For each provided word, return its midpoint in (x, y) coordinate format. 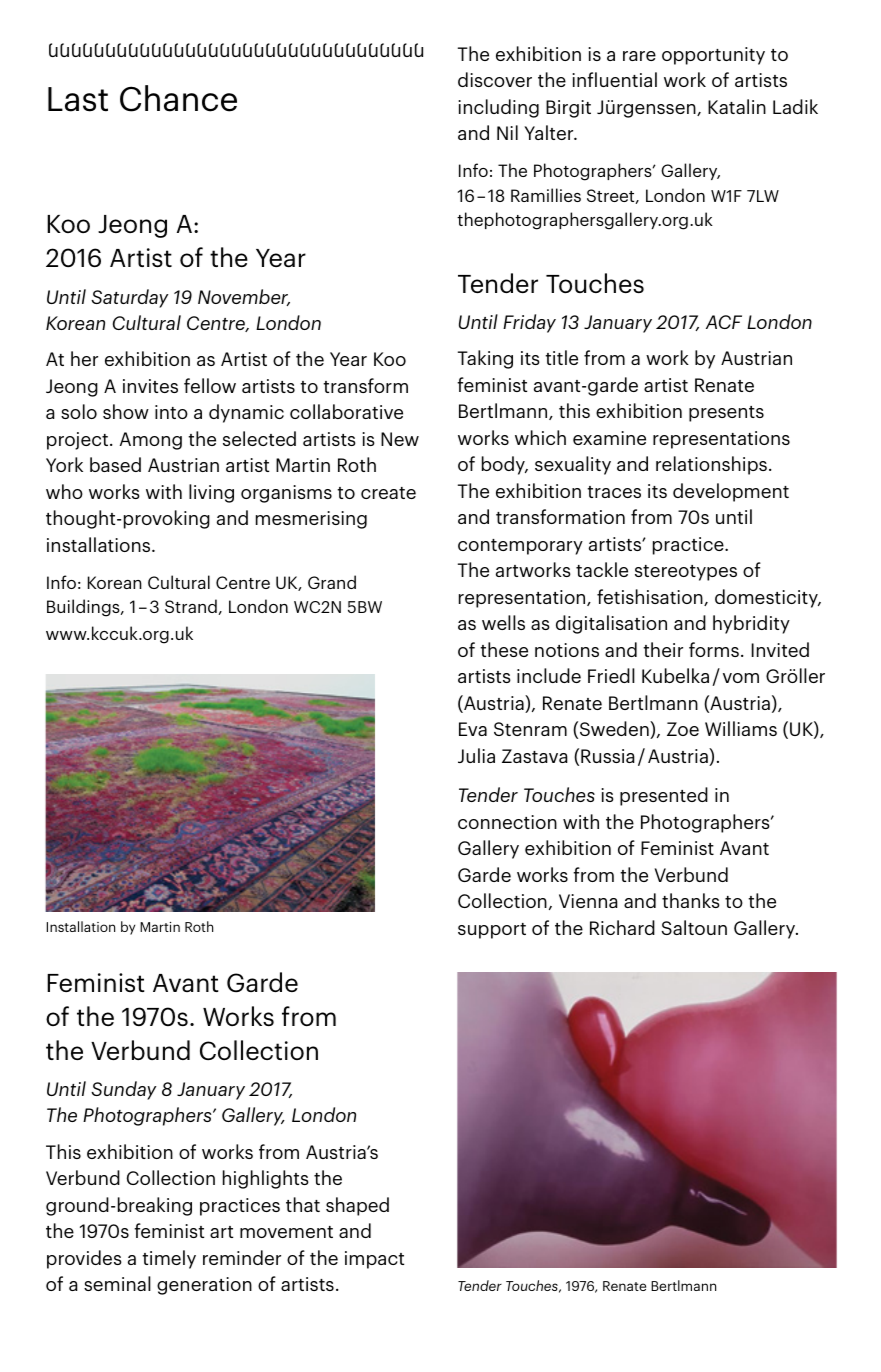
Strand (191, 606)
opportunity (713, 56)
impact (374, 1260)
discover (495, 79)
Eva (473, 729)
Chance (178, 98)
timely (169, 1259)
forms (714, 649)
